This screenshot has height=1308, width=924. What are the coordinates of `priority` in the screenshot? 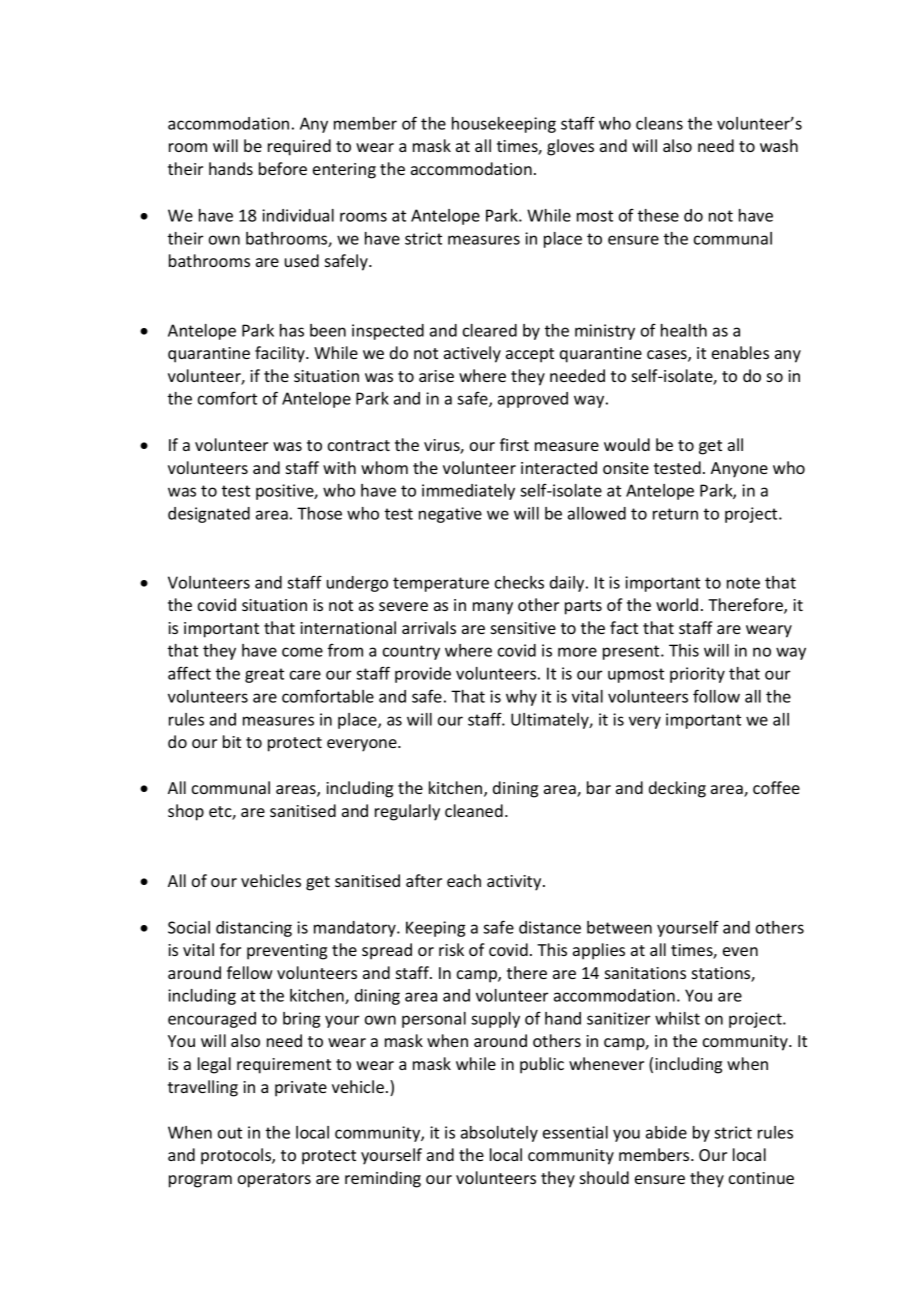 It's located at (697, 675).
